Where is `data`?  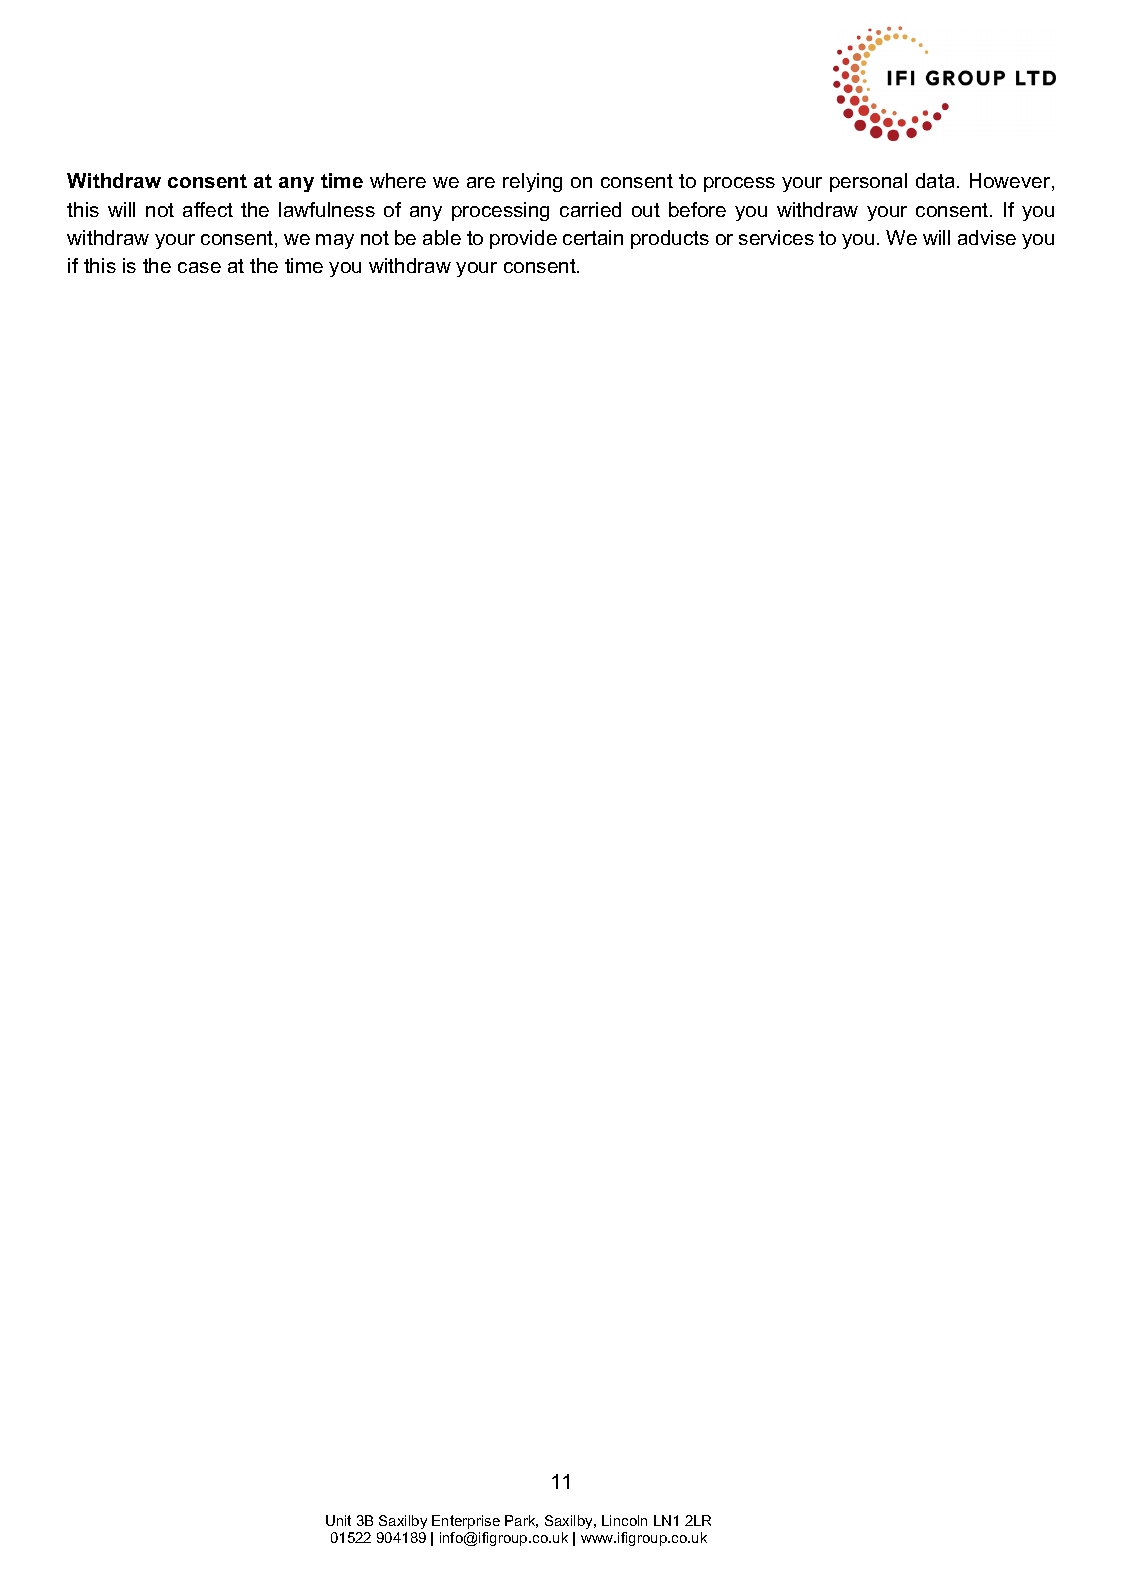
data is located at coordinates (935, 180).
